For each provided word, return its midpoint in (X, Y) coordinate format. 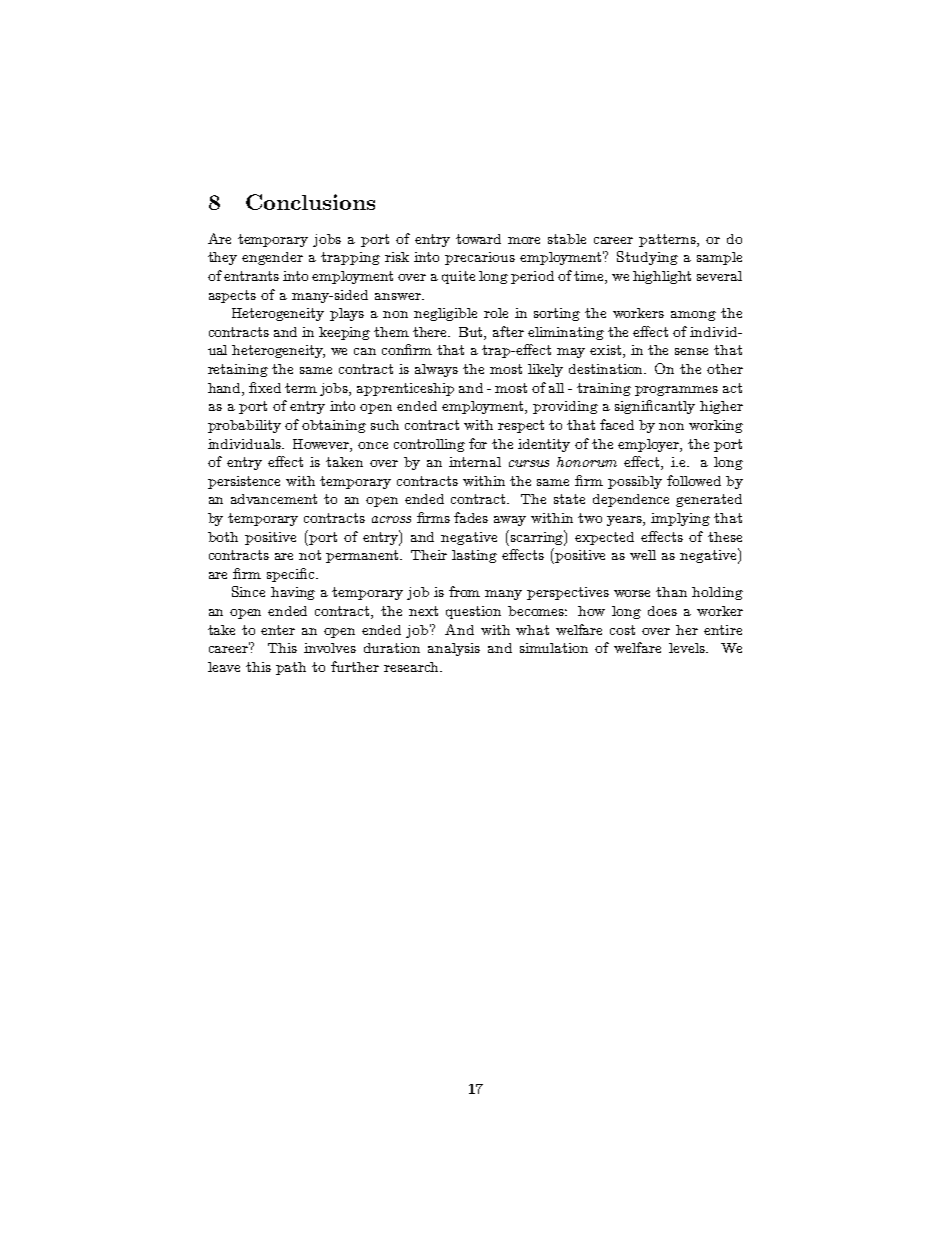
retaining (238, 370)
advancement (274, 499)
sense (691, 351)
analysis (454, 649)
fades (471, 517)
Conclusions (310, 202)
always (436, 370)
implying (680, 519)
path (291, 668)
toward (478, 239)
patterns (668, 240)
